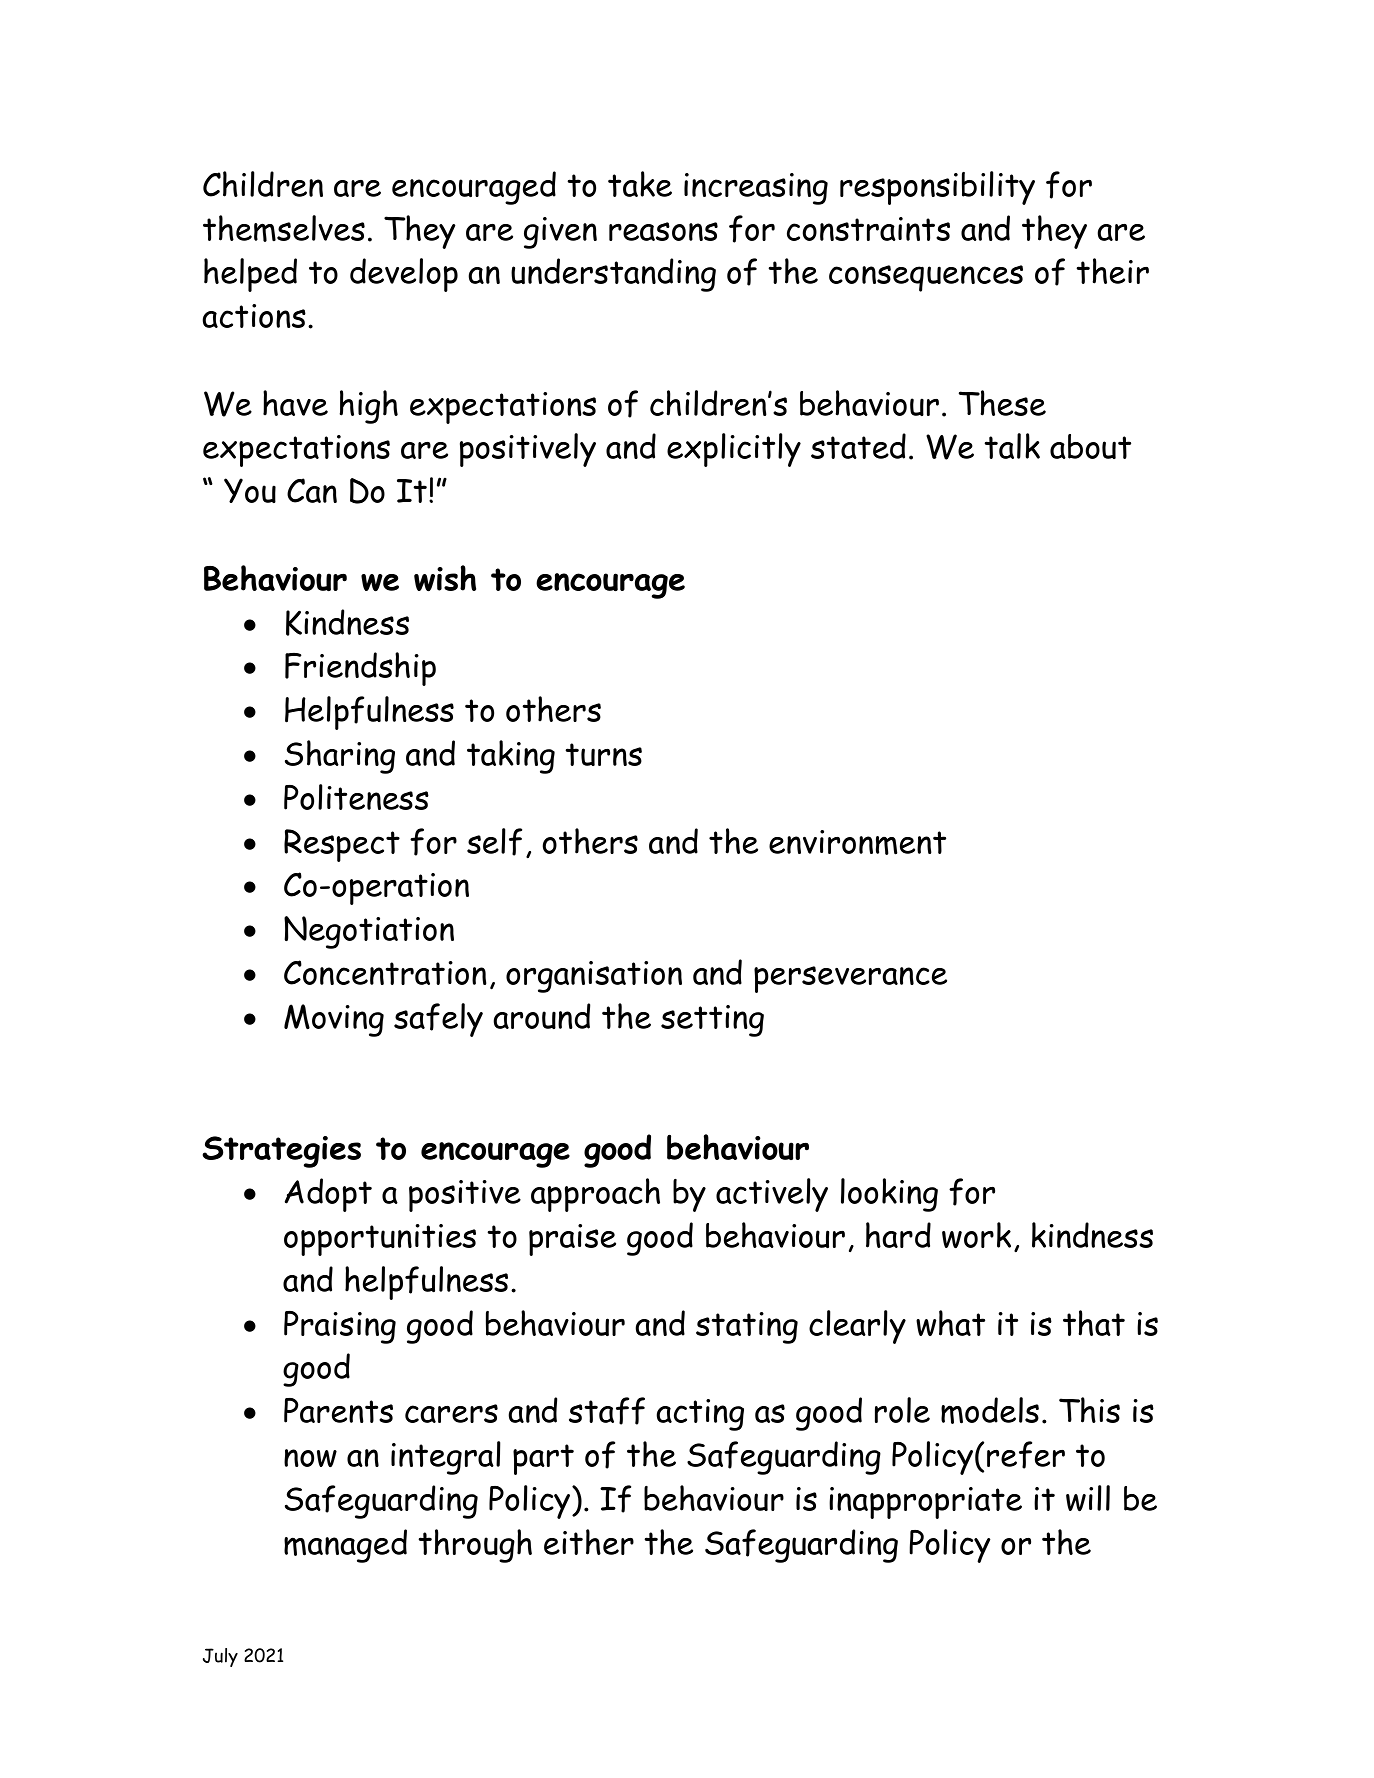 This screenshot has width=1374, height=1778. What do you see at coordinates (712, 1021) in the screenshot?
I see `setting` at bounding box center [712, 1021].
